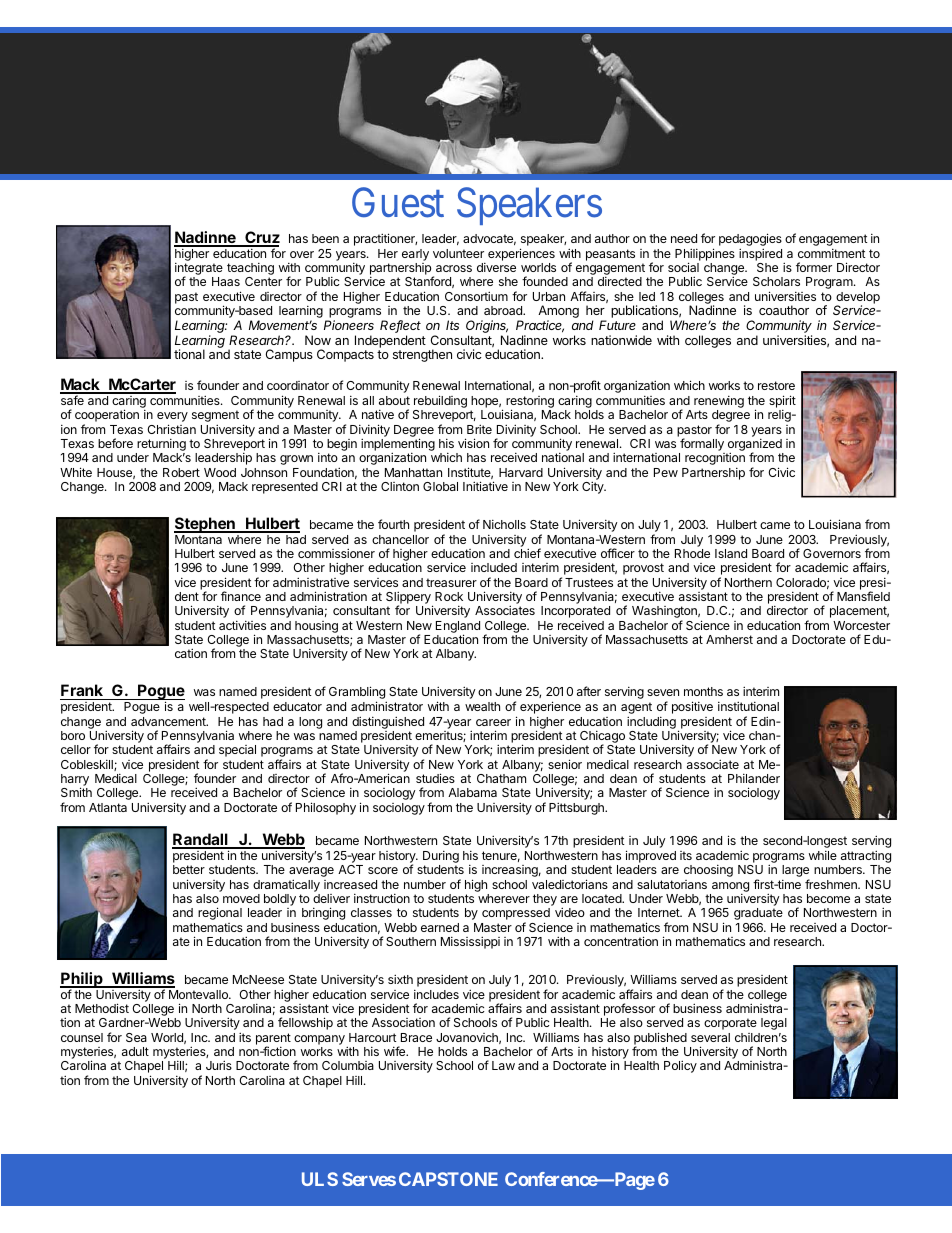 The width and height of the screenshot is (952, 1233). What do you see at coordinates (750, 239) in the screenshot?
I see `pedagogies` at bounding box center [750, 239].
